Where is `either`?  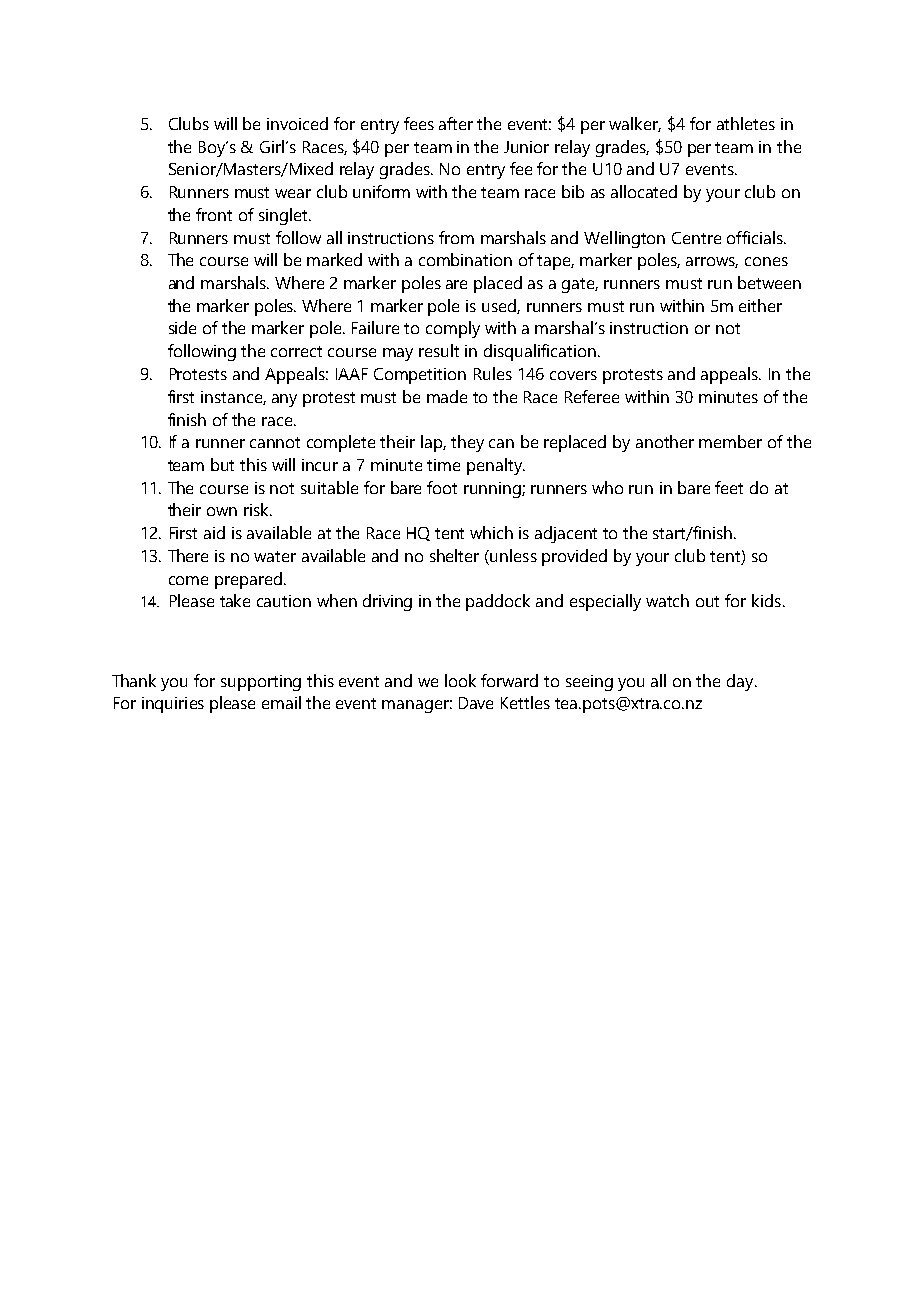 either is located at coordinates (760, 305).
